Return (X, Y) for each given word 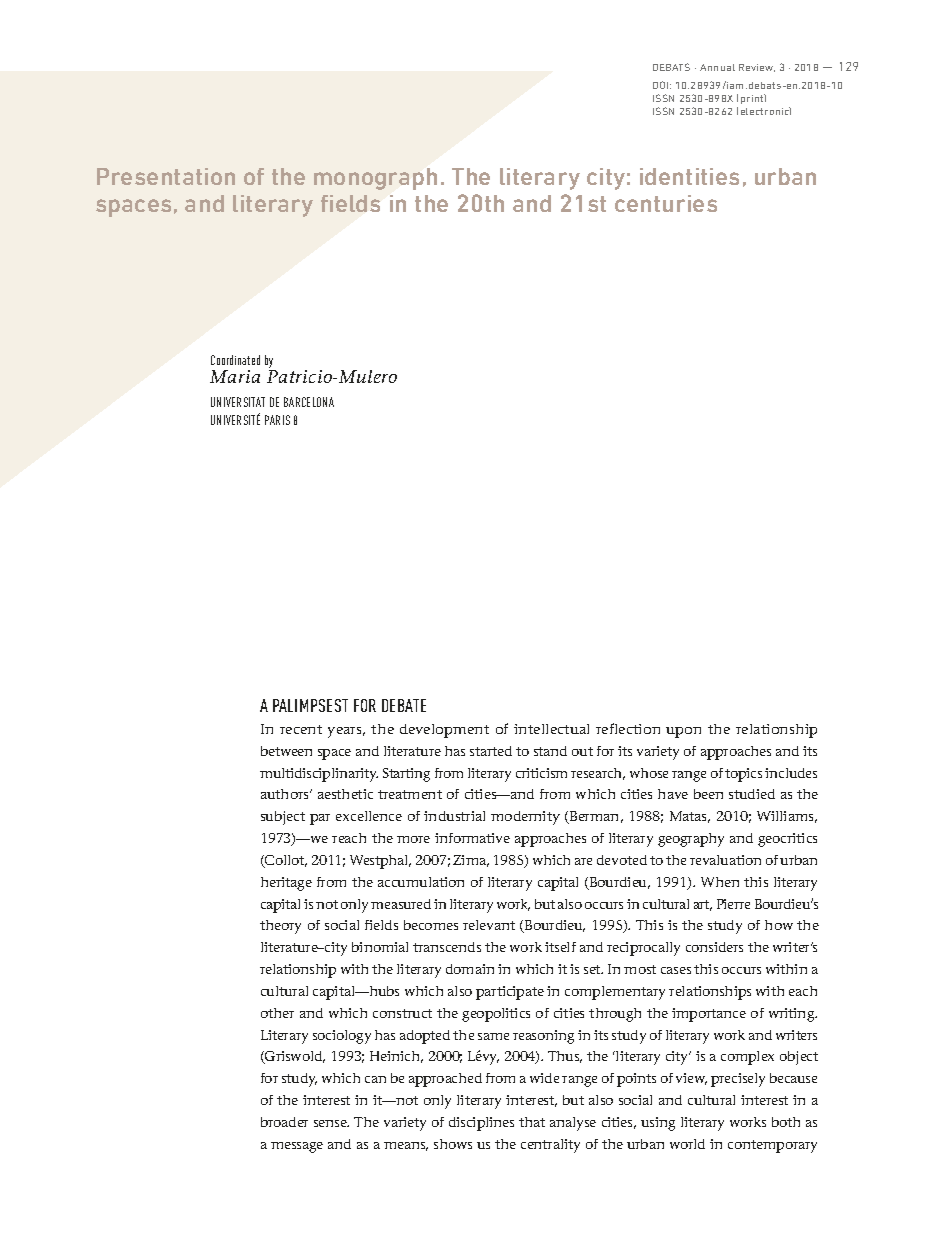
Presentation (166, 176)
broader (284, 1122)
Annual (717, 67)
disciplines (481, 1124)
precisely (738, 1080)
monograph (375, 179)
